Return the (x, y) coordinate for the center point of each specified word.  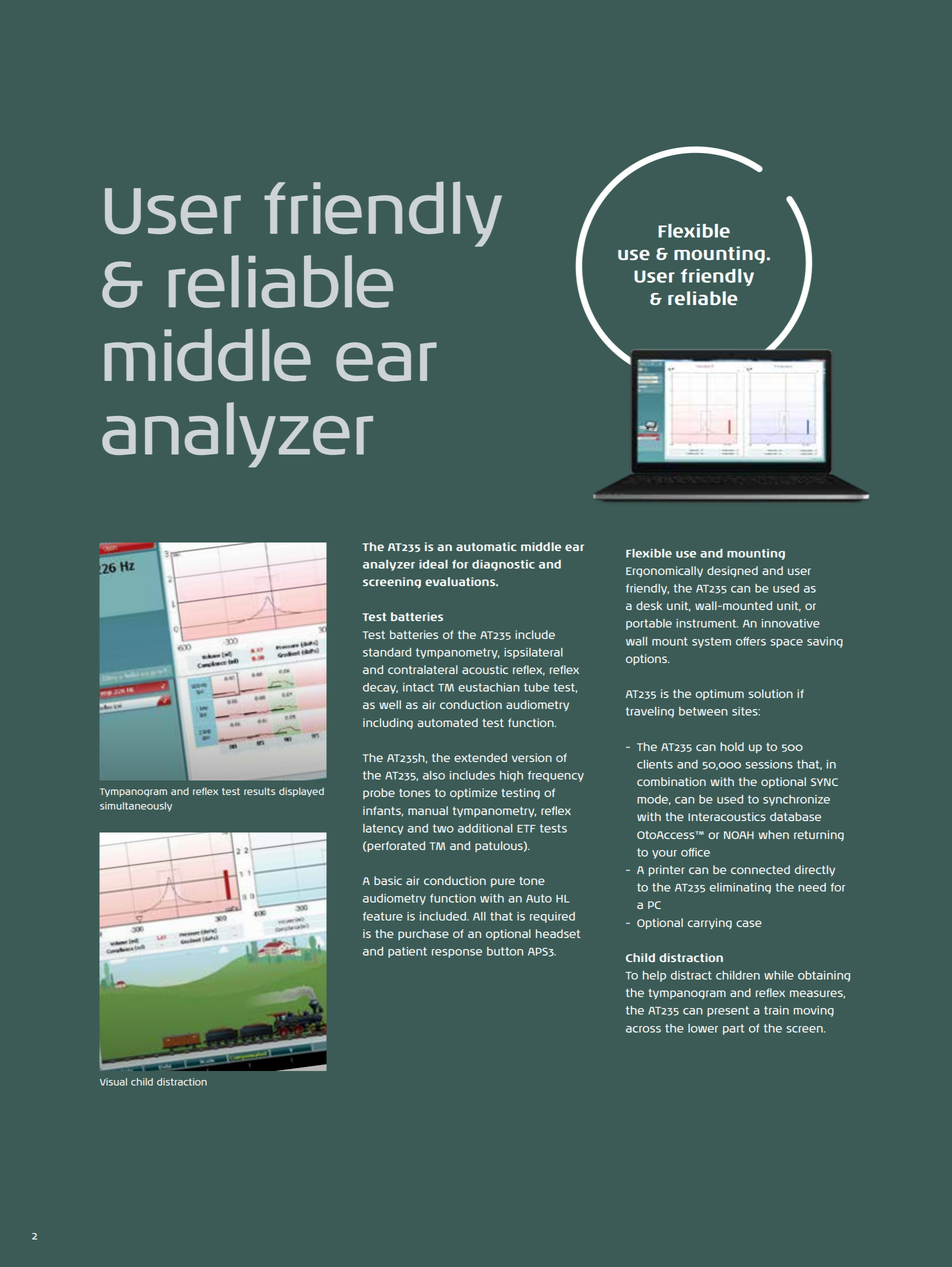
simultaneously (136, 807)
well (390, 704)
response (457, 953)
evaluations (461, 581)
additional (485, 828)
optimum (720, 694)
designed (732, 571)
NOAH (739, 835)
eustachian (489, 687)
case (749, 923)
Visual (113, 1082)
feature (383, 916)
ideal (433, 564)
